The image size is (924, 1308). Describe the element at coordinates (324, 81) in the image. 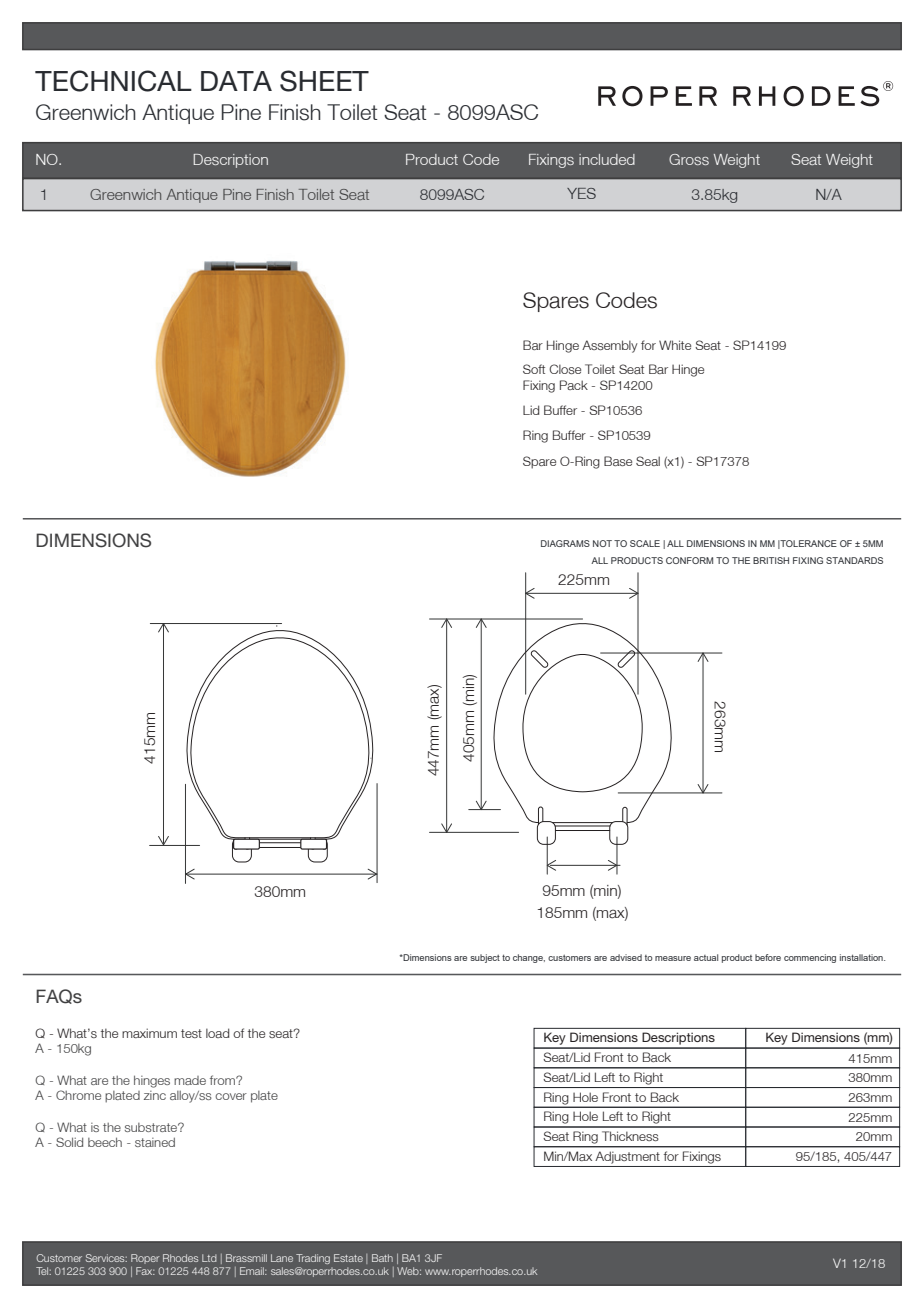

I see `SHEET` at that location.
